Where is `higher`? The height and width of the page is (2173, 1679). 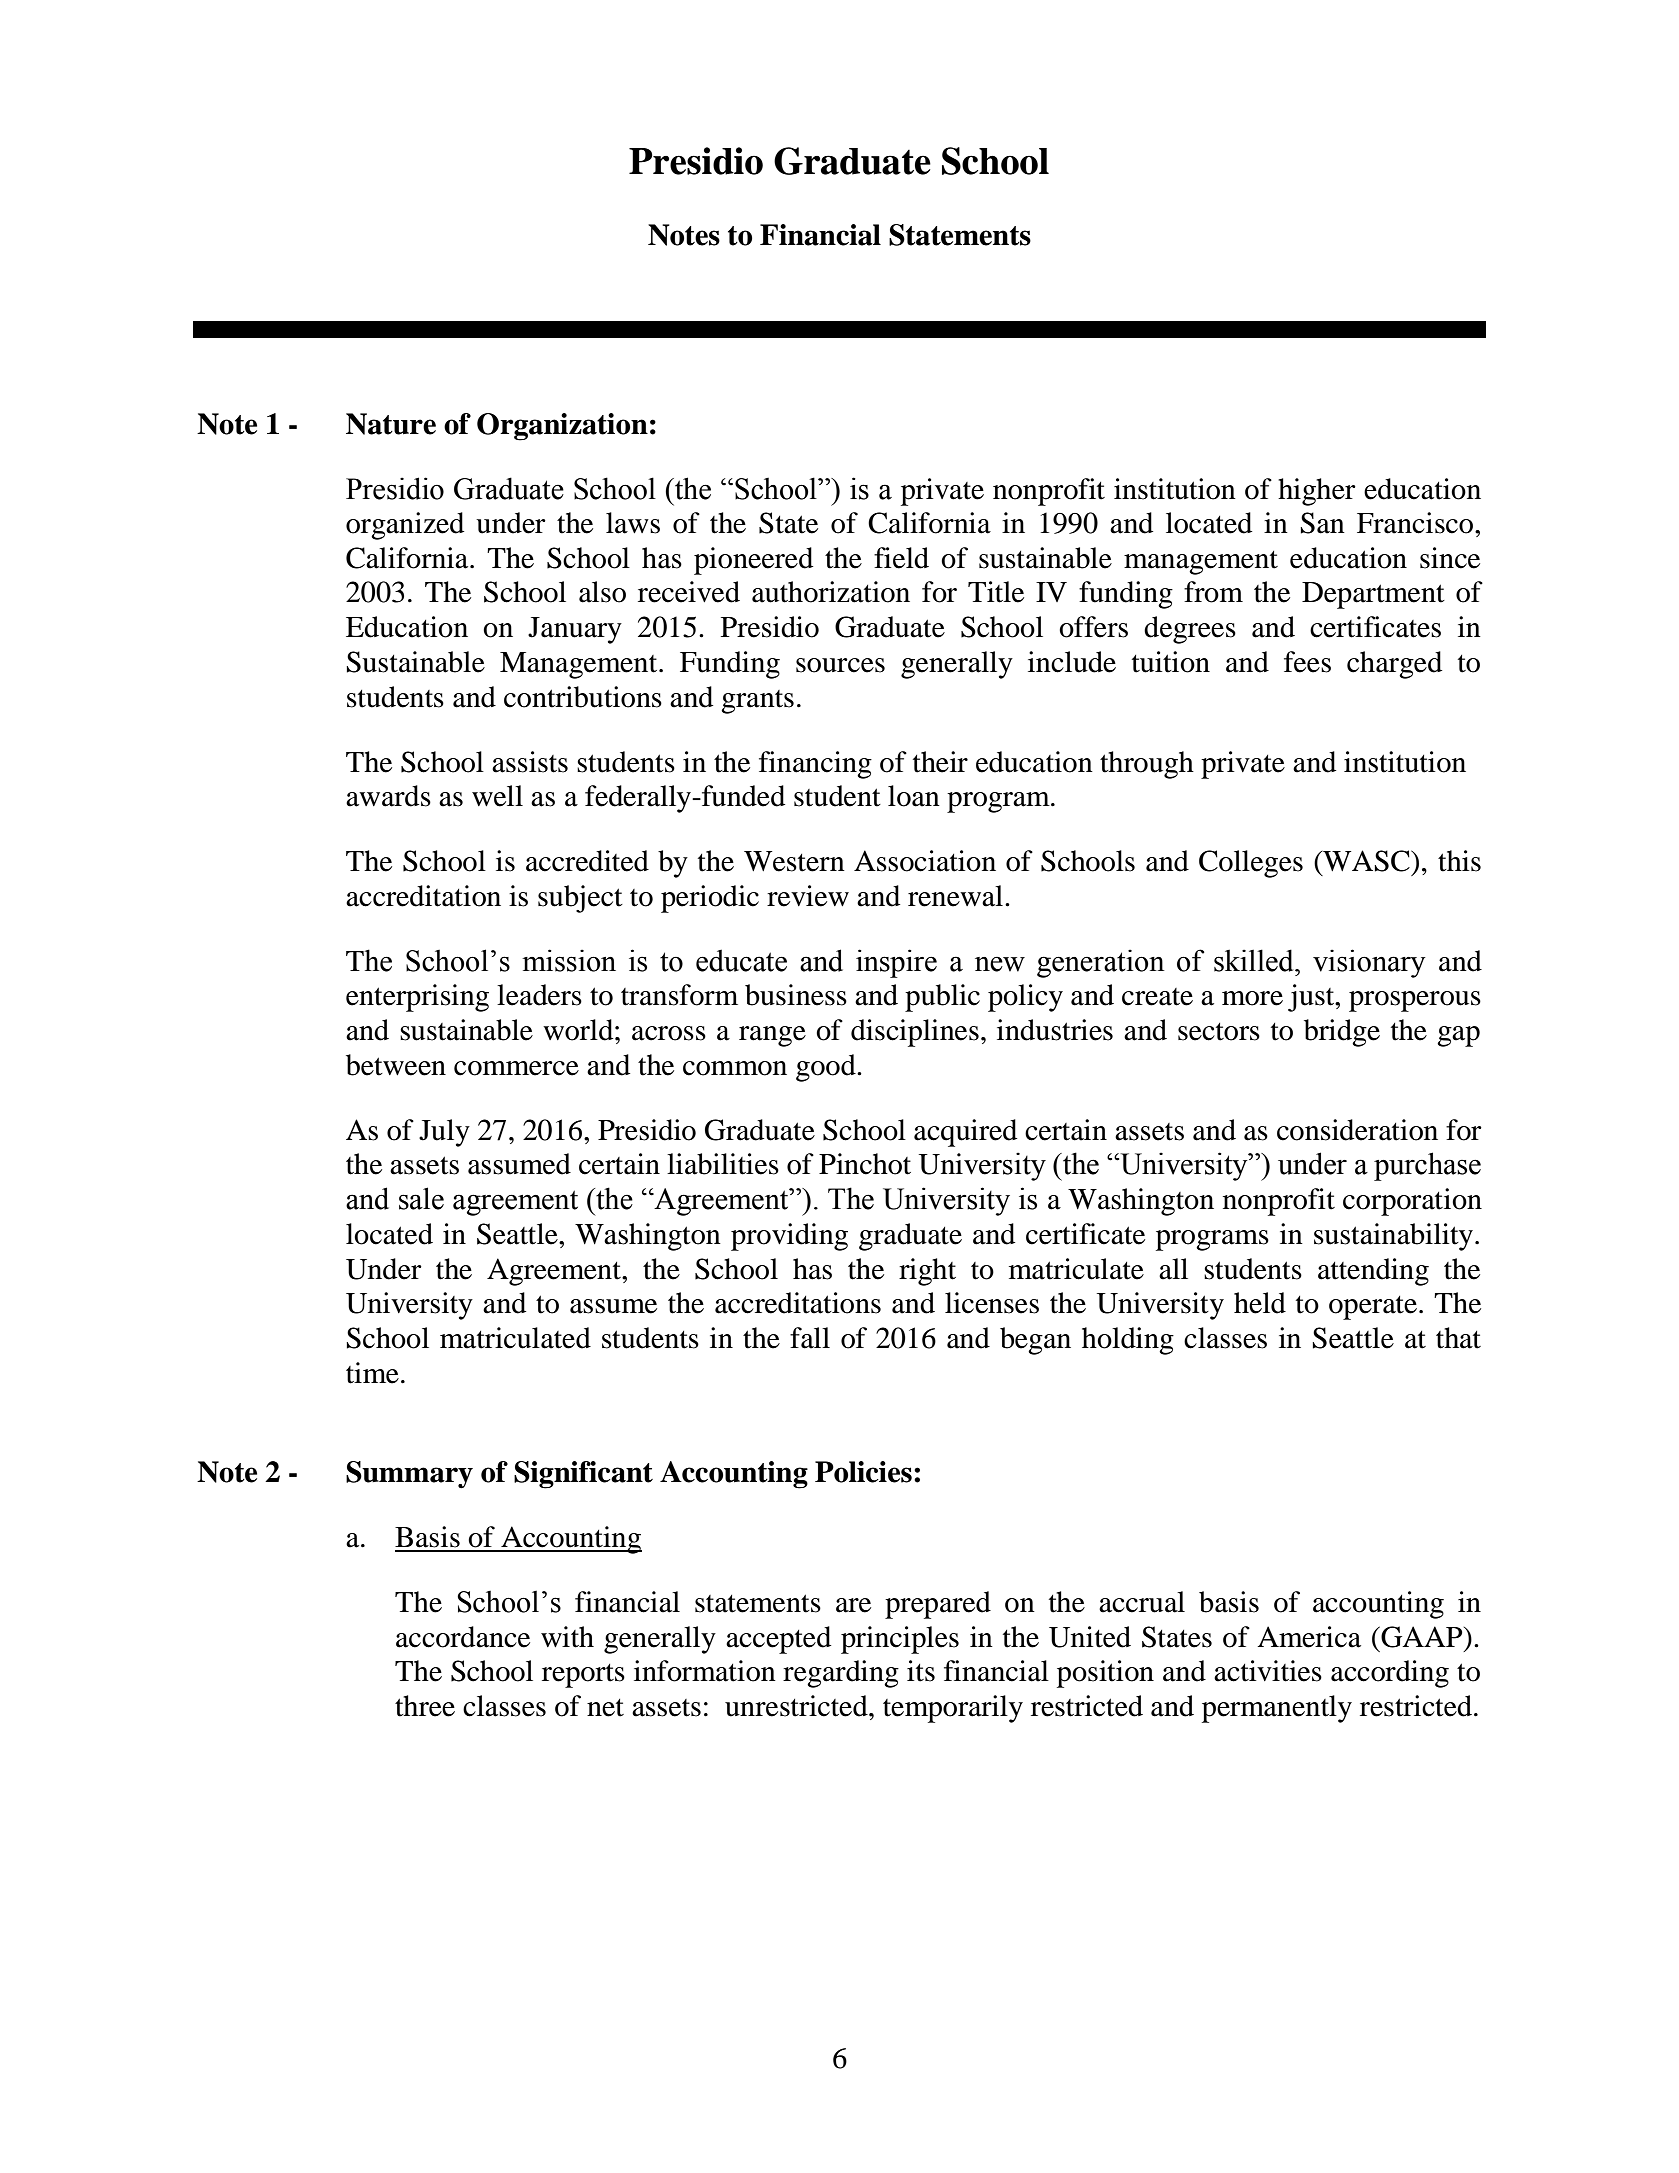 higher is located at coordinates (1317, 492).
